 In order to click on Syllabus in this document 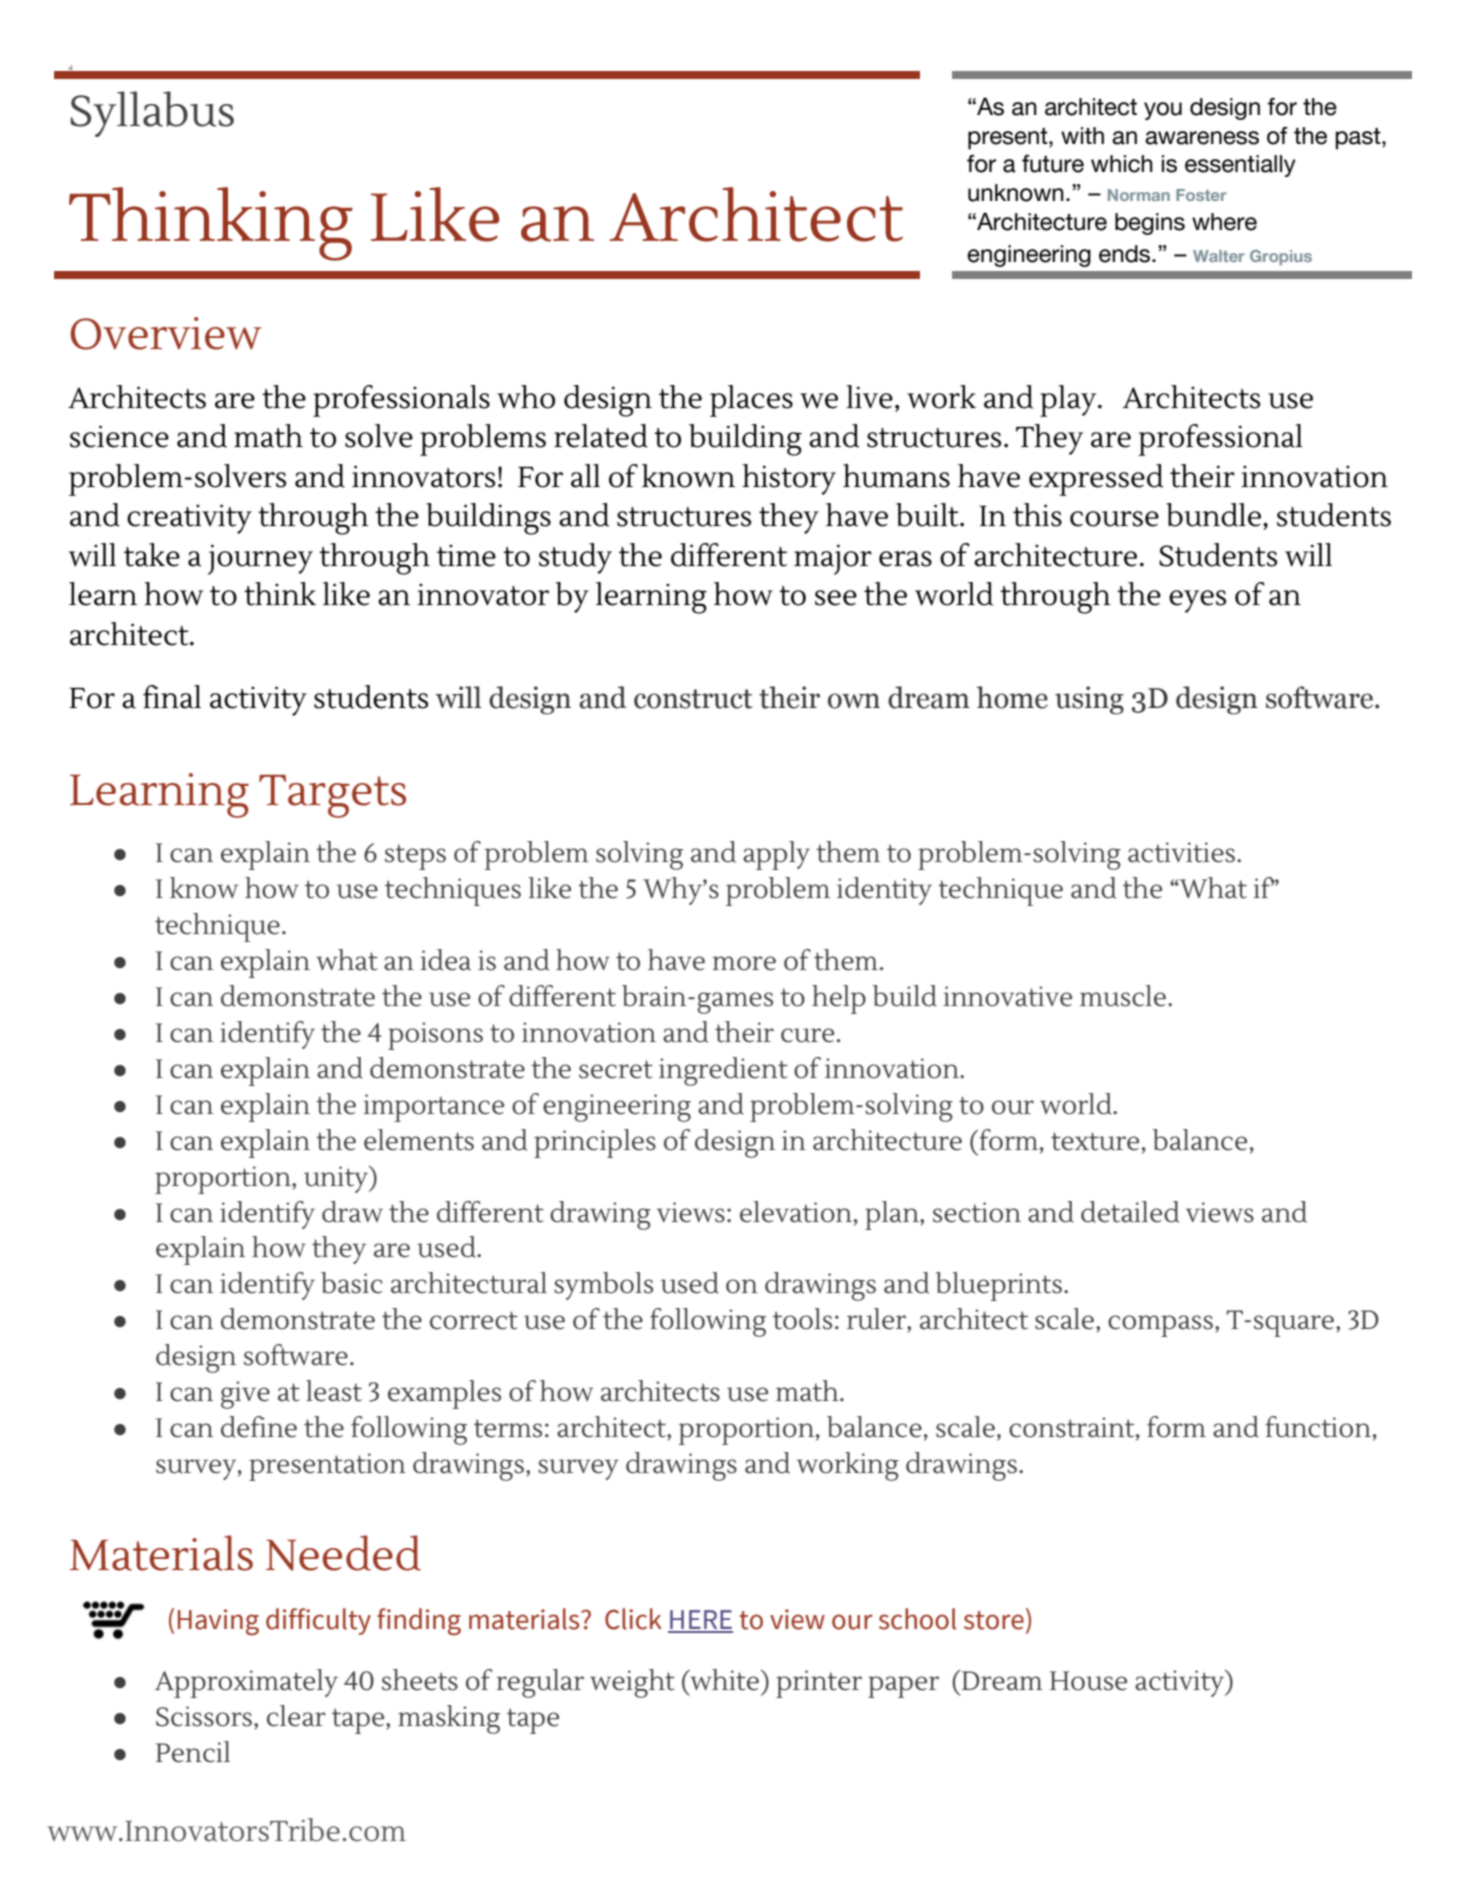, I will do `click(152, 114)`.
